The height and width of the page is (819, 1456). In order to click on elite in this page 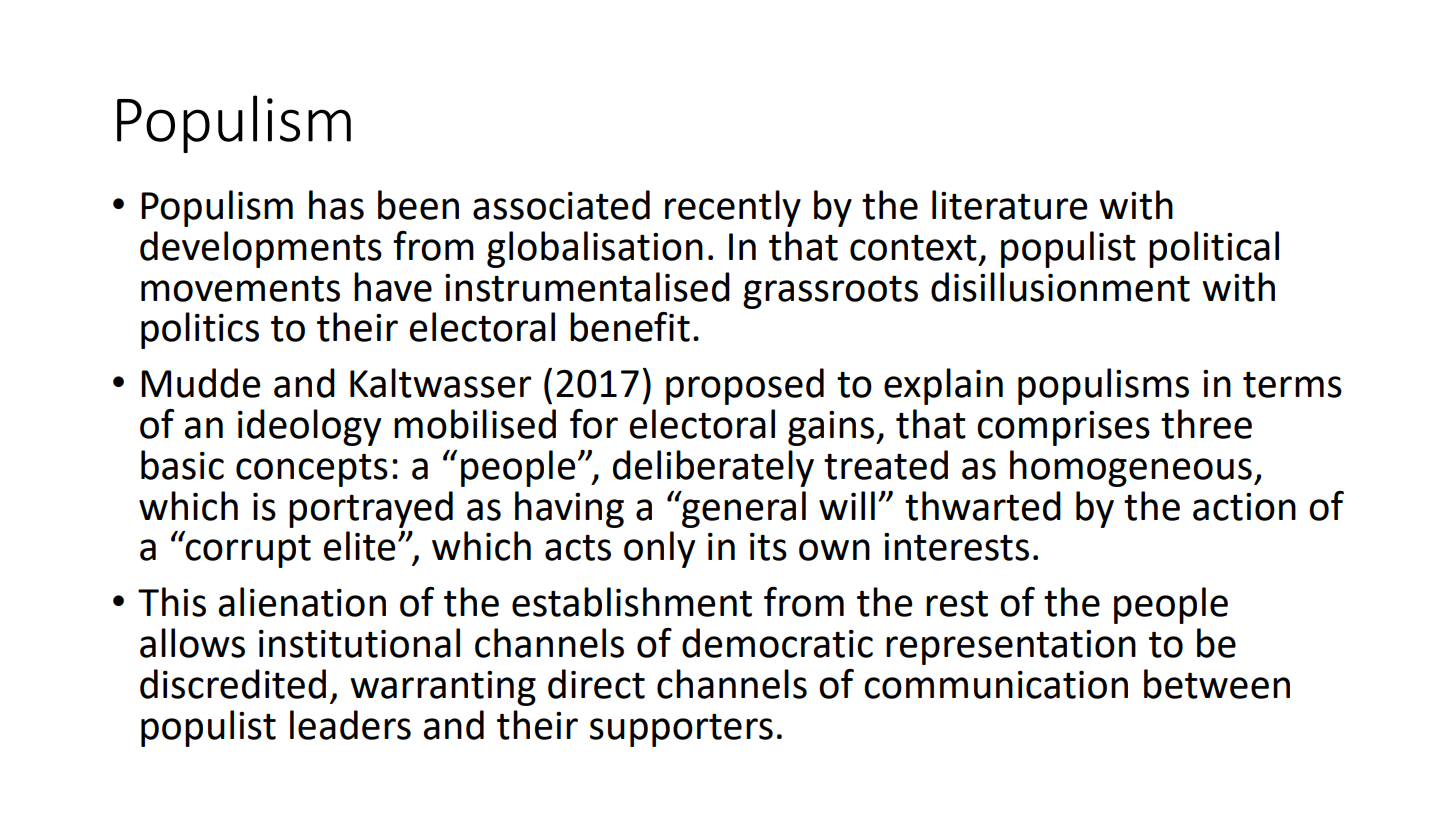, I will do `click(359, 546)`.
